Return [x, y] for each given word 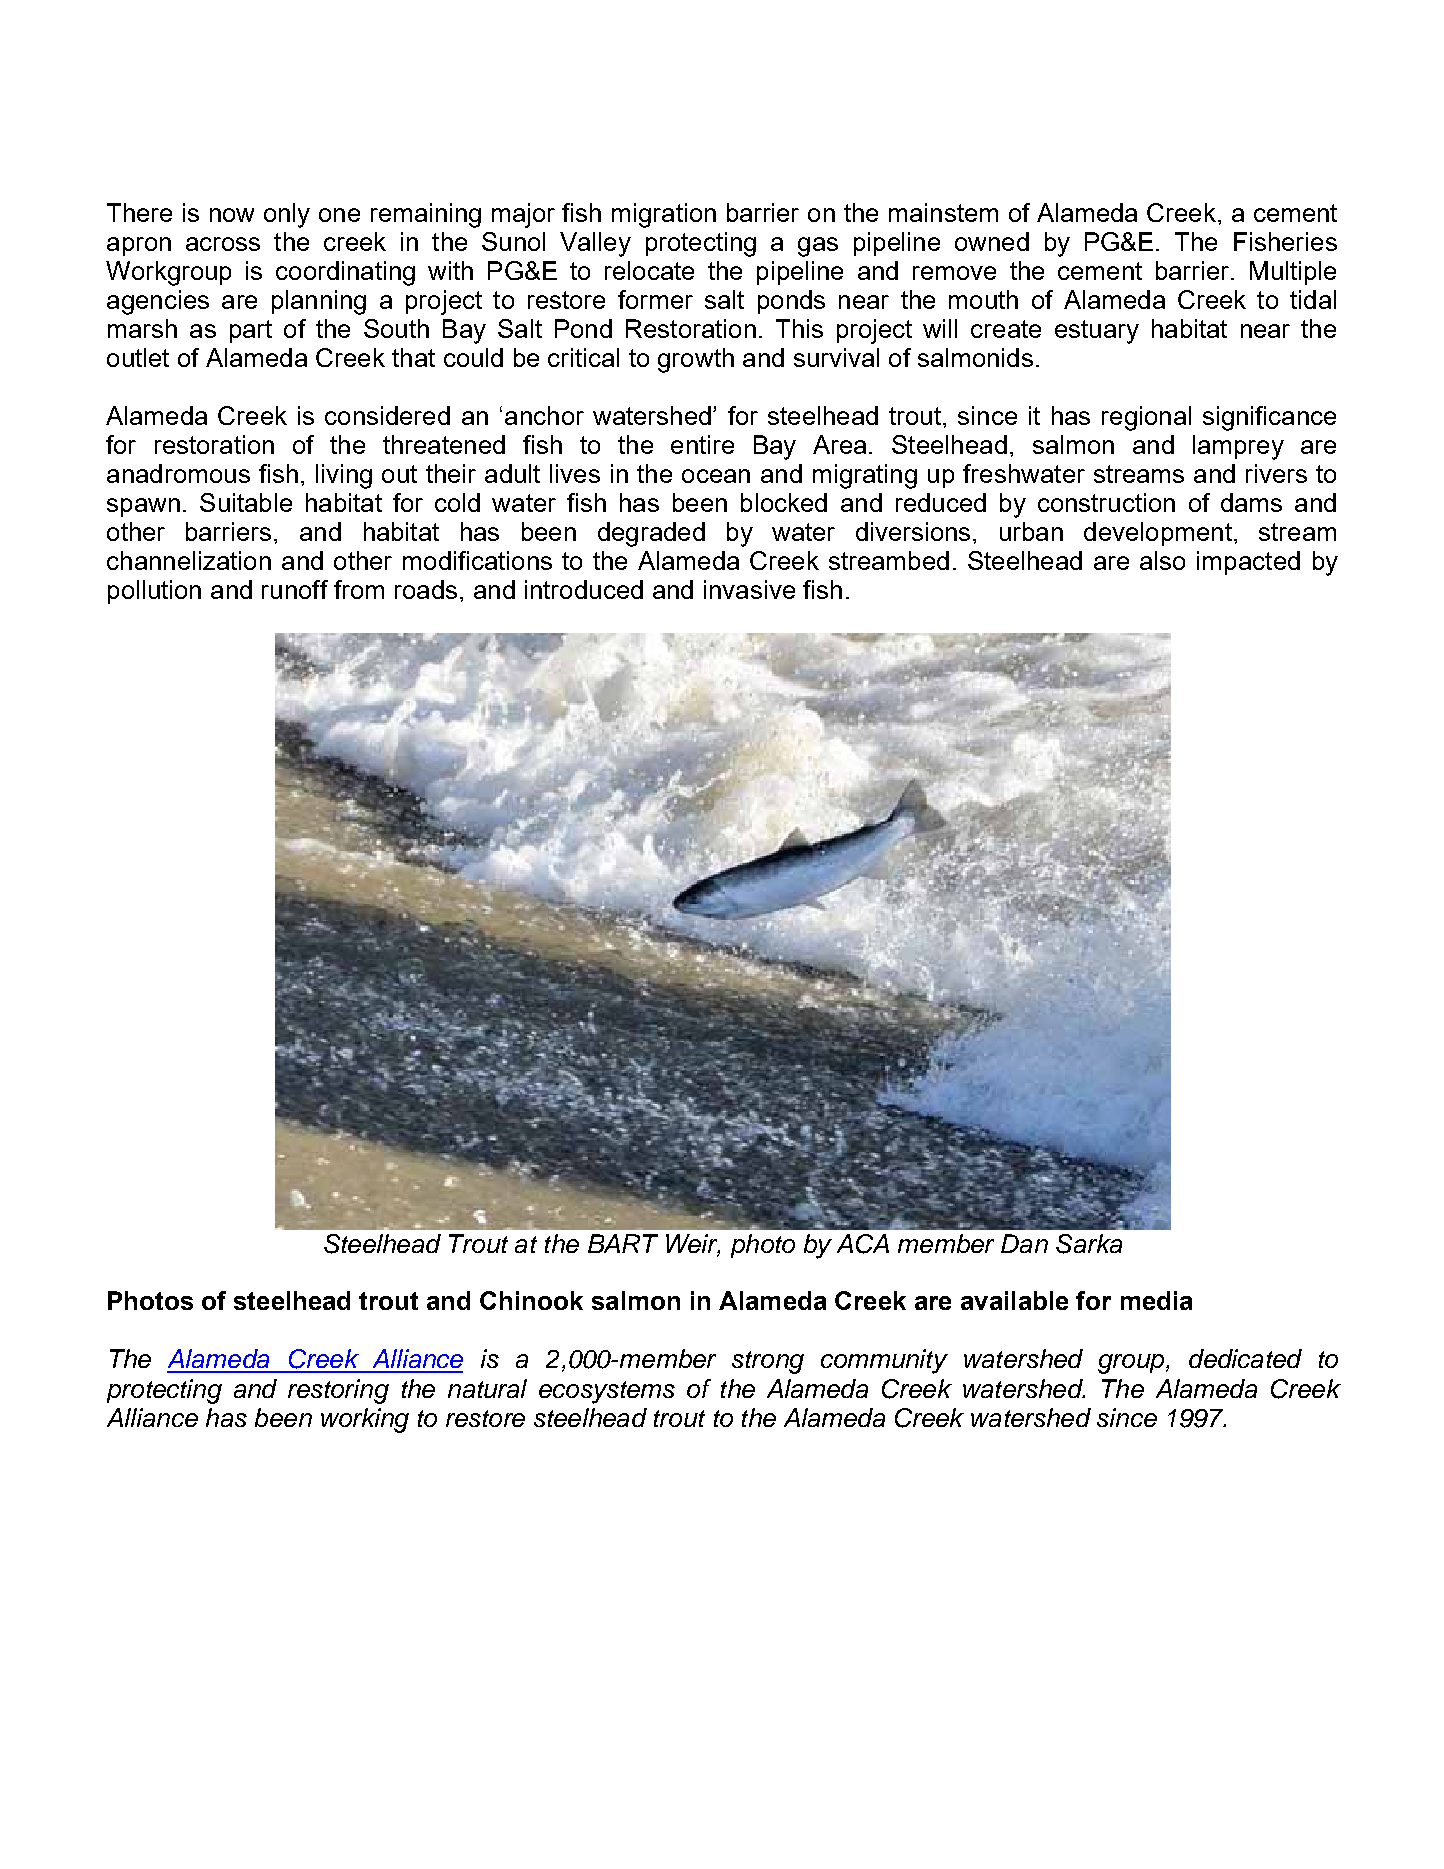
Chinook [531, 1300]
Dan [1024, 1243]
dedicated [1245, 1358]
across [223, 244]
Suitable [246, 502]
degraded [651, 534]
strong [768, 1362]
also [1162, 560]
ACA [863, 1244]
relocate [649, 270]
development [1158, 534]
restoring [338, 1391]
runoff [295, 589]
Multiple [1293, 273]
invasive [749, 589]
